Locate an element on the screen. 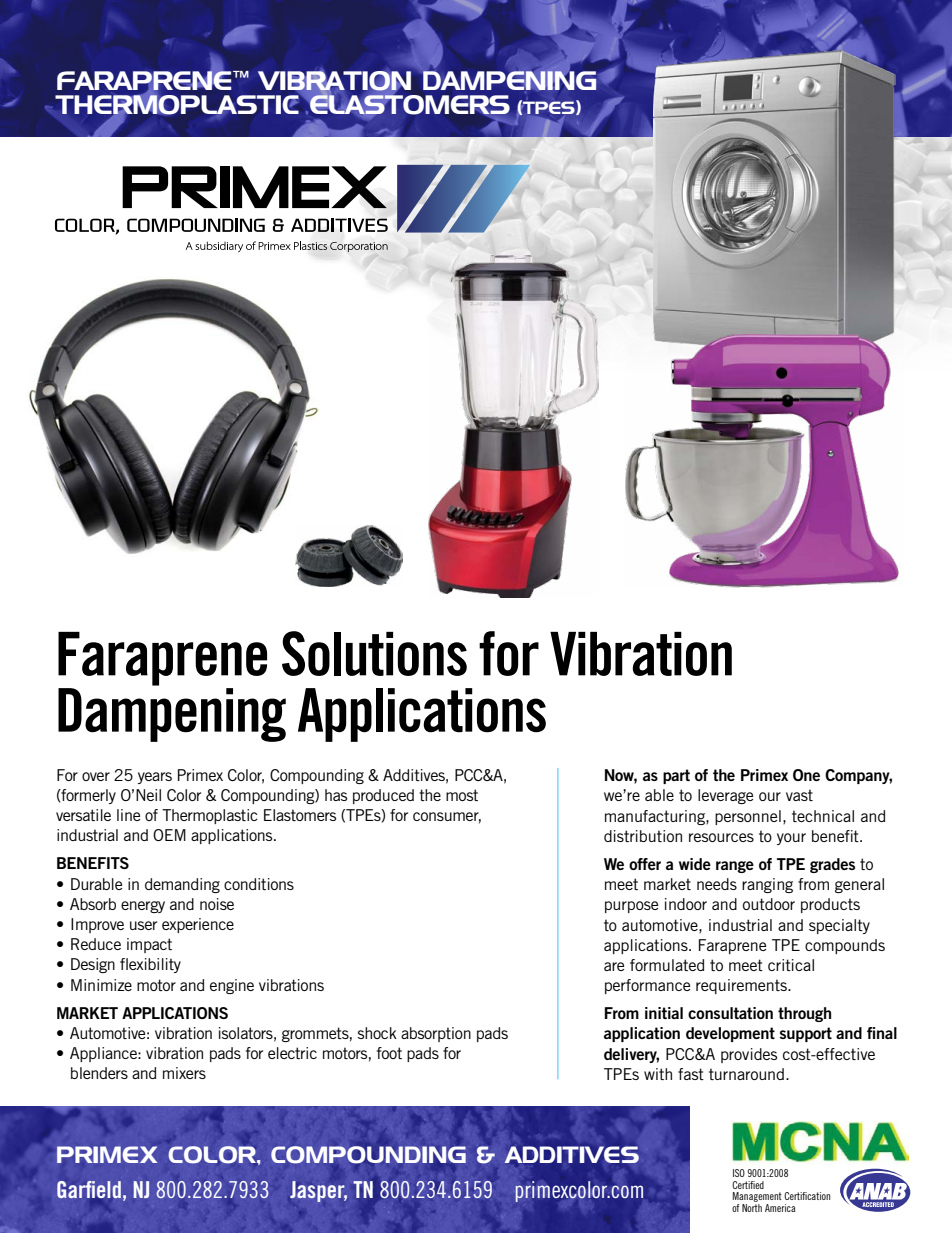 Image resolution: width=952 pixels, height=1233 pixels. Certified is located at coordinates (748, 1185).
